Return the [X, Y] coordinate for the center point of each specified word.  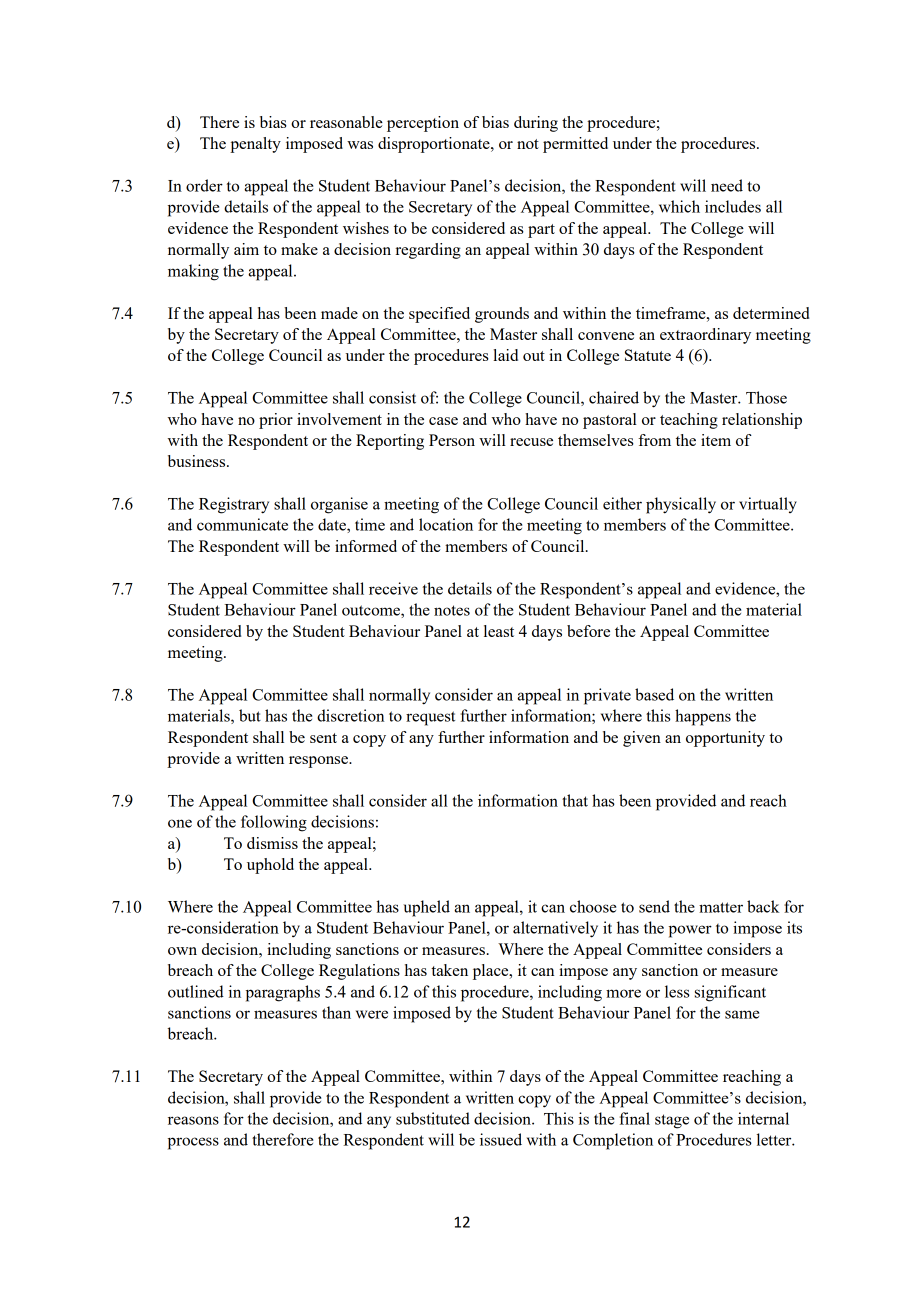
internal [763, 1118]
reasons [193, 1120]
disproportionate [435, 145]
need [727, 185]
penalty [255, 145]
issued [501, 1139]
